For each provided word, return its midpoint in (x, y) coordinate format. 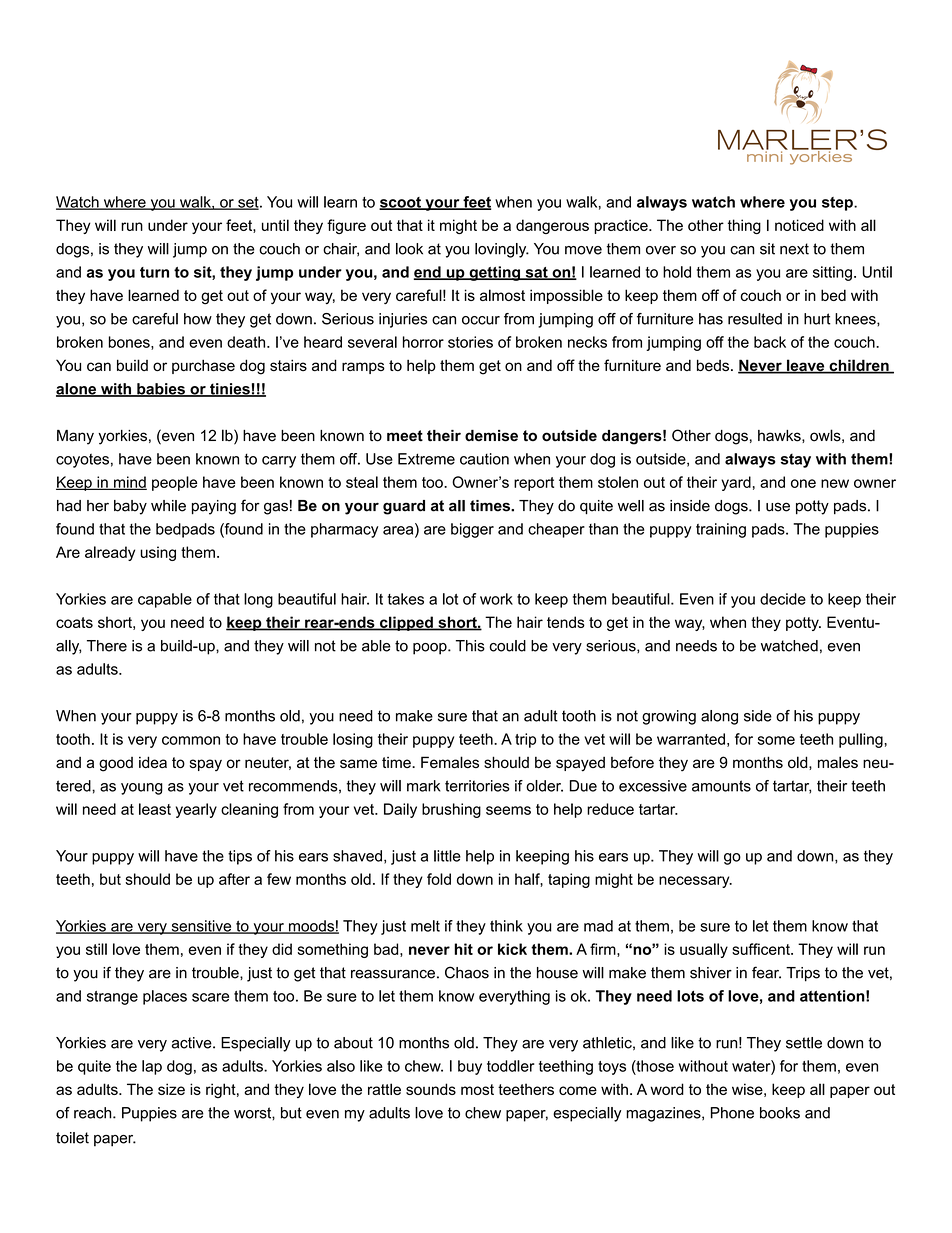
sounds (431, 1089)
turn (154, 272)
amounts (721, 786)
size (171, 1089)
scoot (401, 203)
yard (736, 483)
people (174, 483)
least (155, 809)
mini (764, 155)
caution (484, 459)
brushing (451, 810)
